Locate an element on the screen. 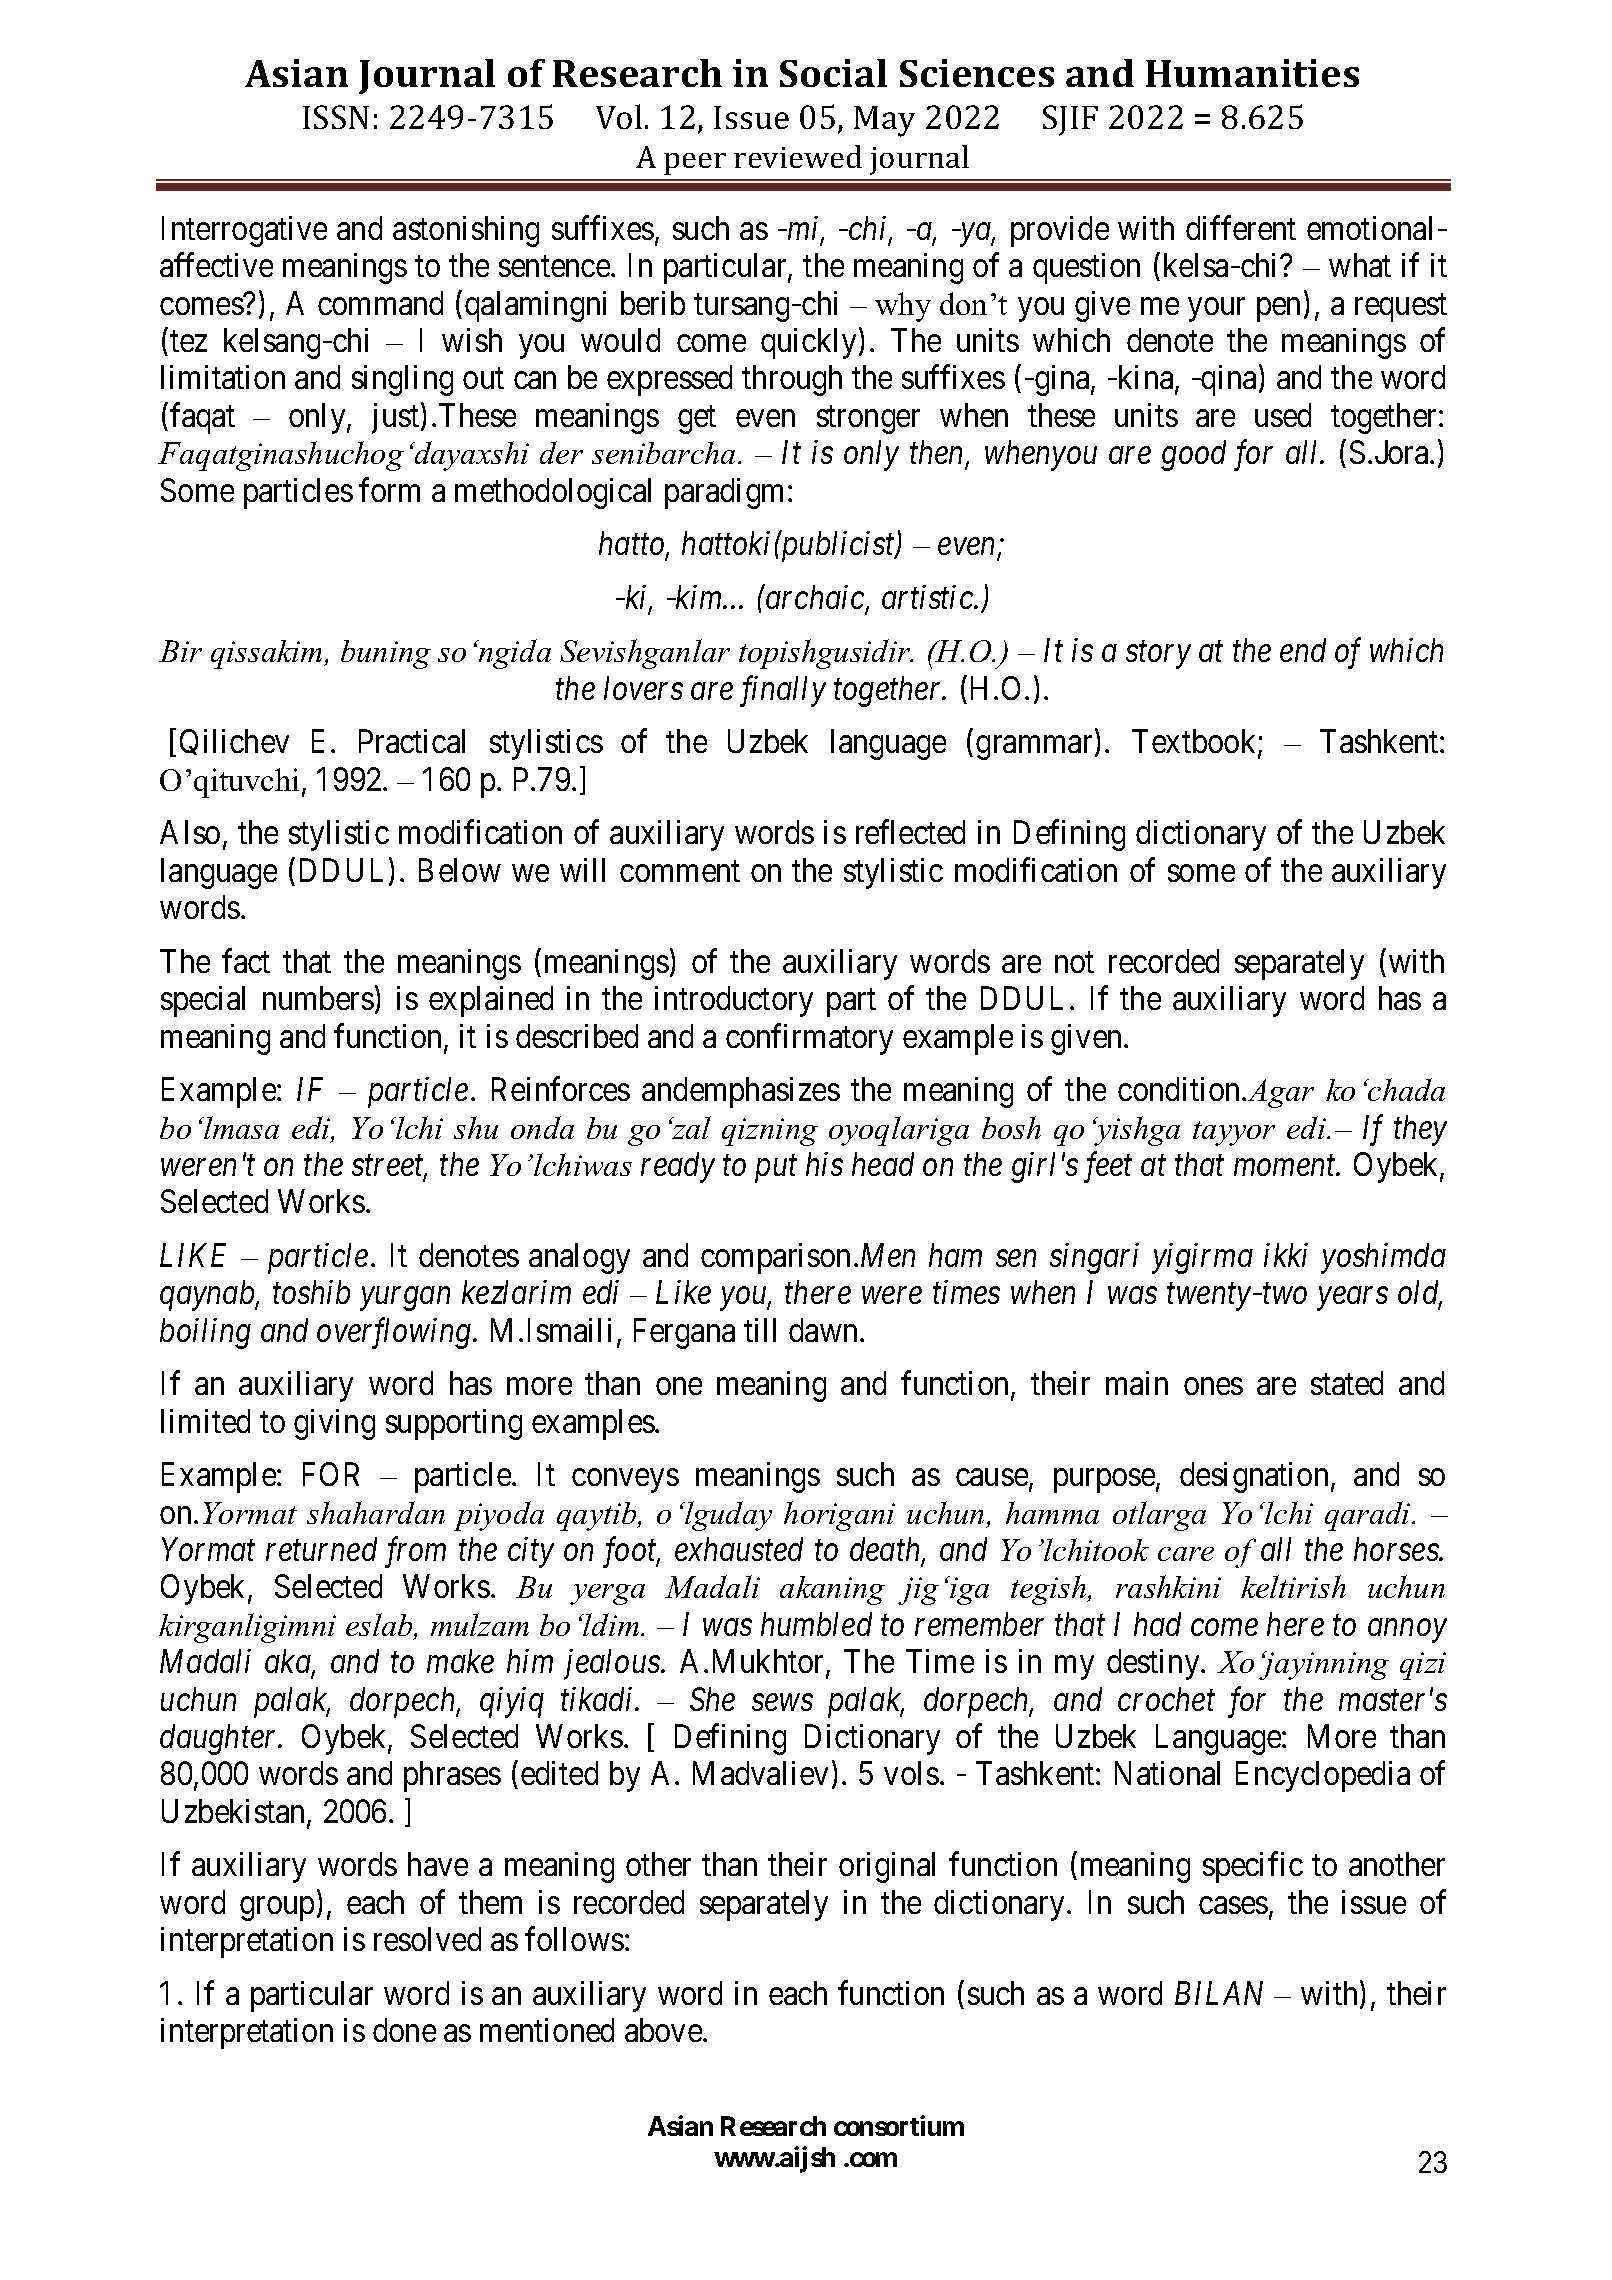 The height and width of the screenshot is (2280, 1612). Humanities is located at coordinates (1252, 73).
